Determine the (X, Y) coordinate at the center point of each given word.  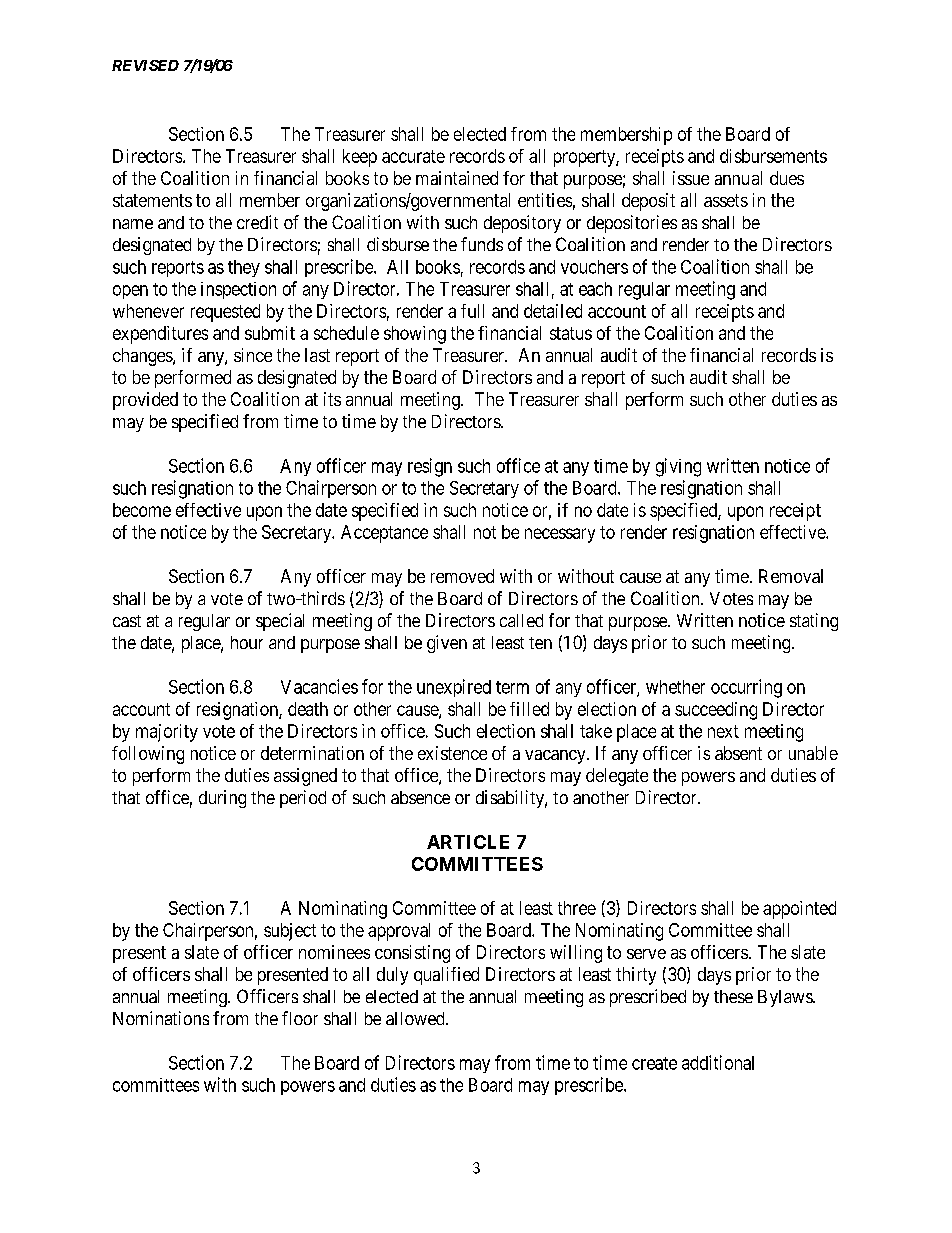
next (723, 731)
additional (718, 1062)
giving (678, 467)
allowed (416, 1018)
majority (167, 733)
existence (452, 753)
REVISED (145, 65)
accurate (413, 156)
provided (145, 401)
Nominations (161, 1018)
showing (415, 335)
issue (691, 178)
